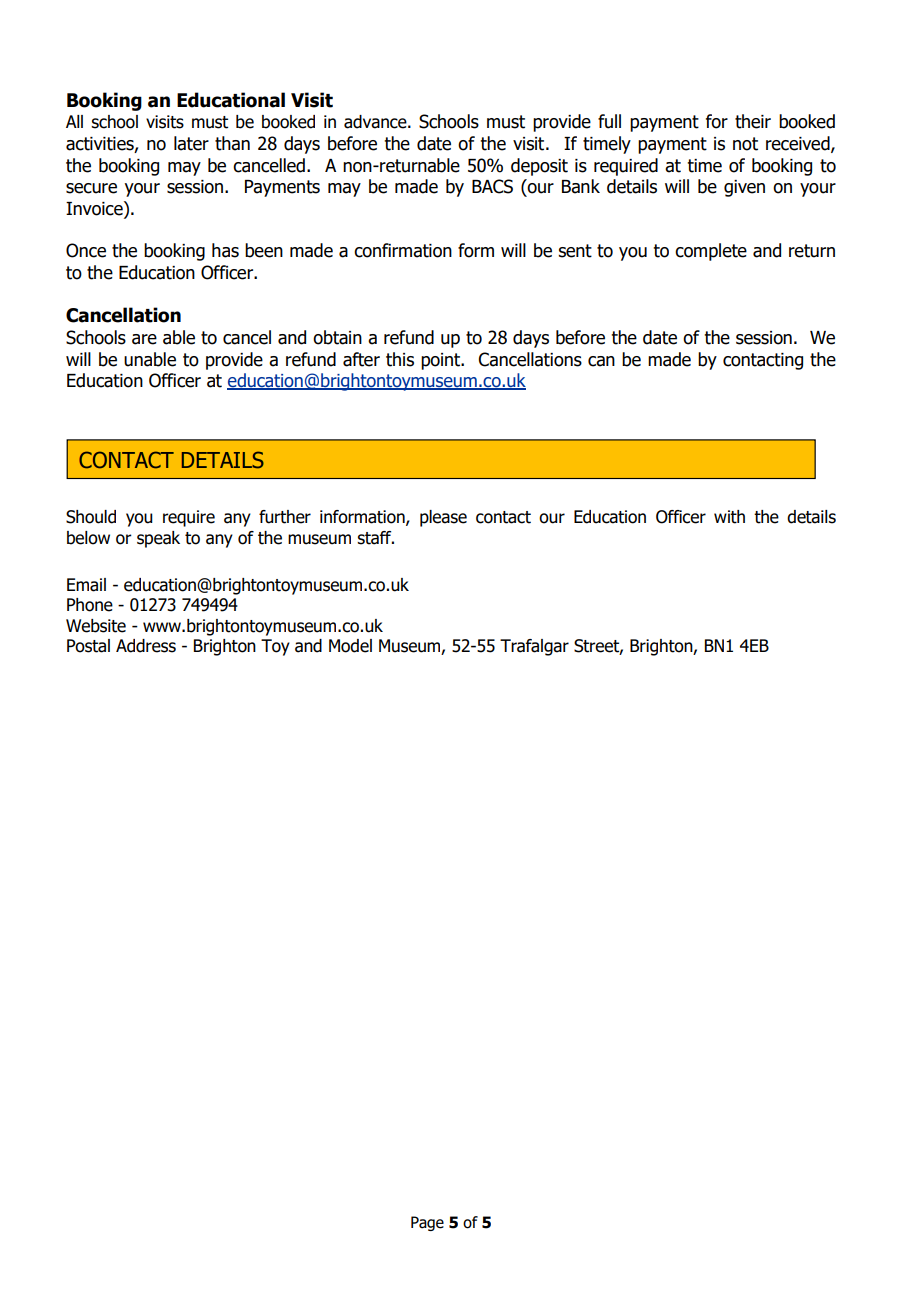  I want to click on full, so click(609, 121).
